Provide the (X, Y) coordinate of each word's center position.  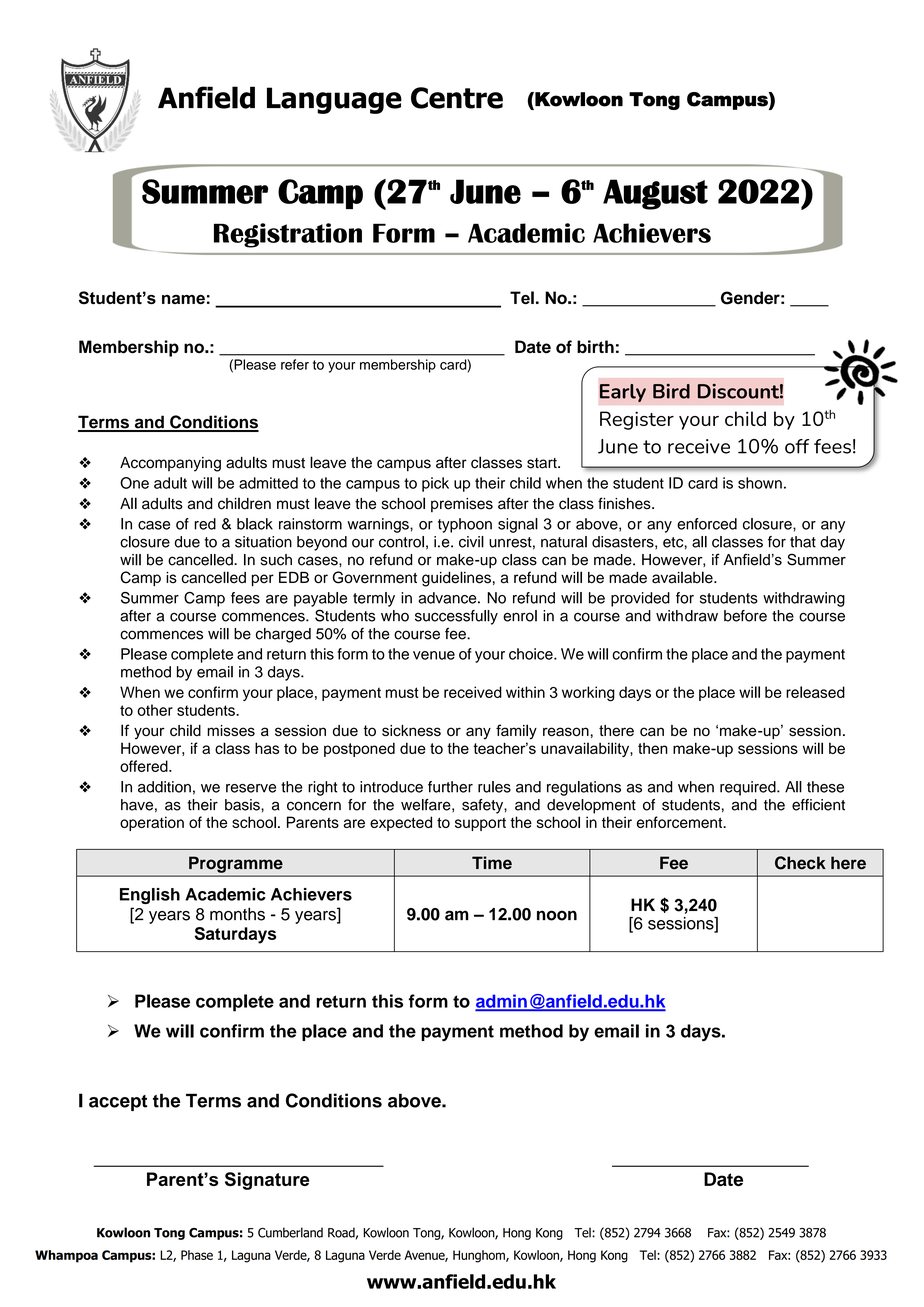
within (525, 692)
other (155, 710)
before (745, 616)
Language (334, 100)
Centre (457, 98)
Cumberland (290, 1232)
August (655, 194)
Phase (197, 1255)
